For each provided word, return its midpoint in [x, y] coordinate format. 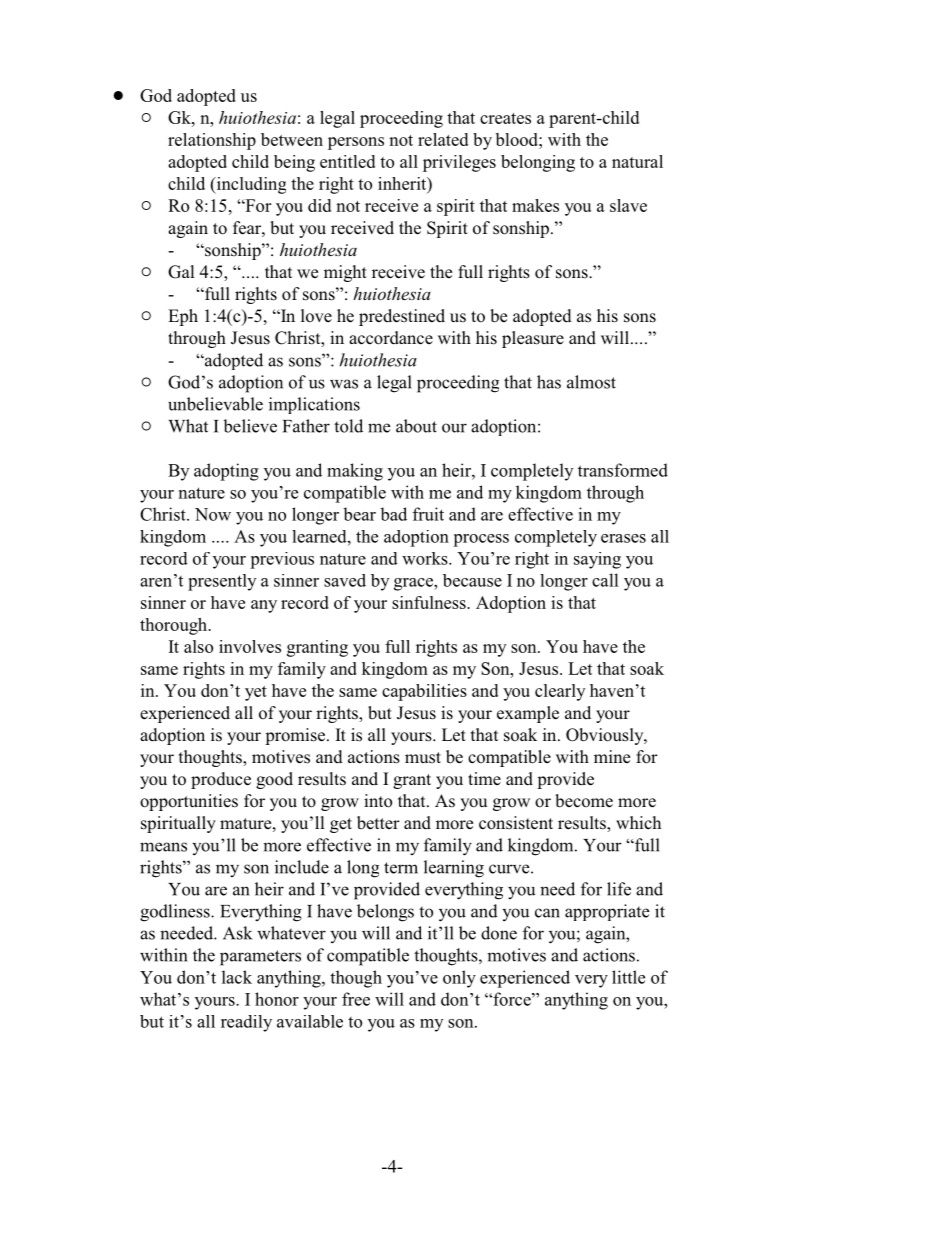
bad [393, 514]
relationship [212, 141]
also [198, 646]
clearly [560, 692]
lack [237, 977]
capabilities [424, 692]
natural [637, 161]
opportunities [189, 802]
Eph [183, 317]
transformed [623, 470]
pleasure [533, 339]
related [443, 139]
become [584, 801]
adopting [226, 472]
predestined [402, 317]
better [378, 823]
